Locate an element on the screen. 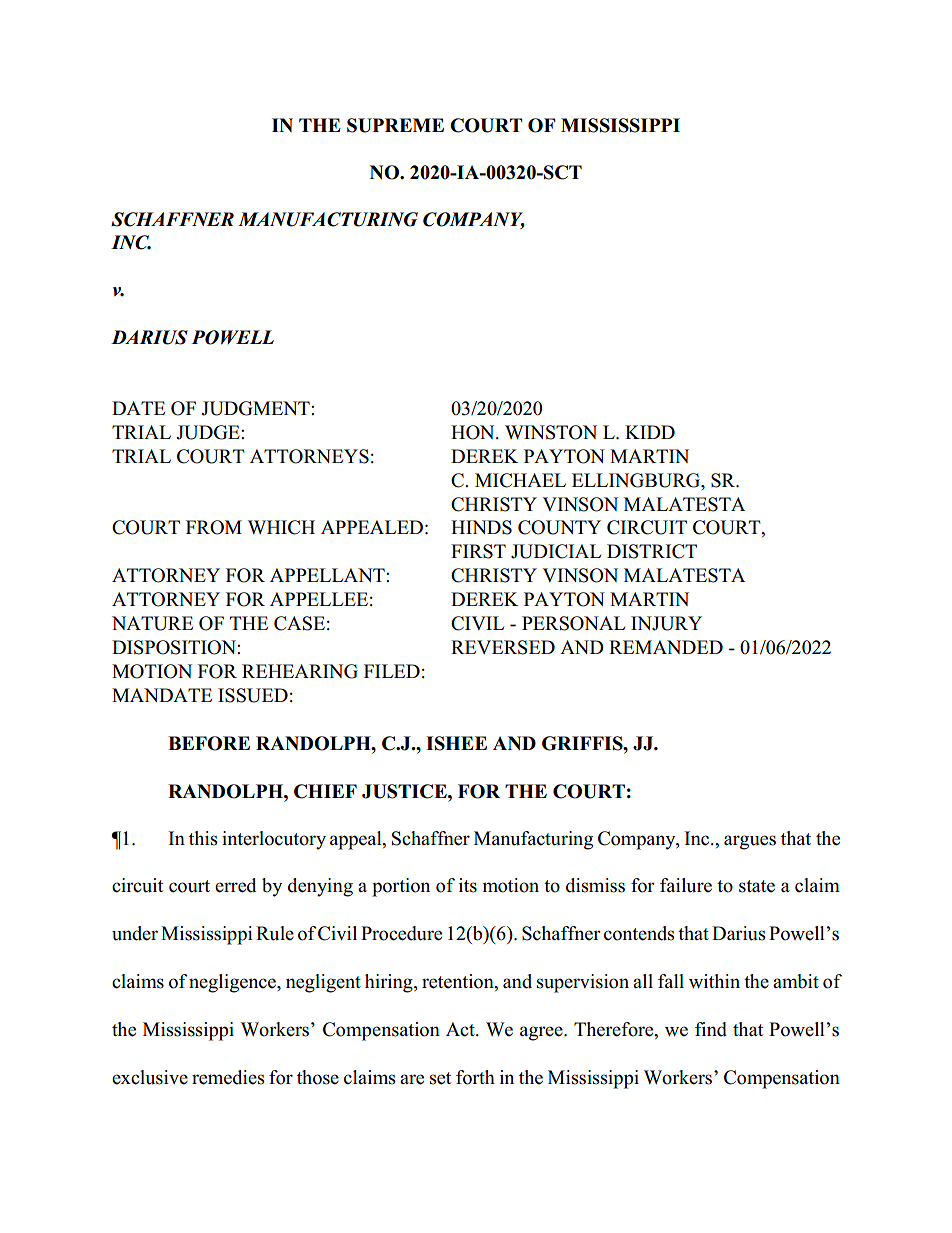 This screenshot has height=1233, width=952. SUPREME is located at coordinates (395, 125).
